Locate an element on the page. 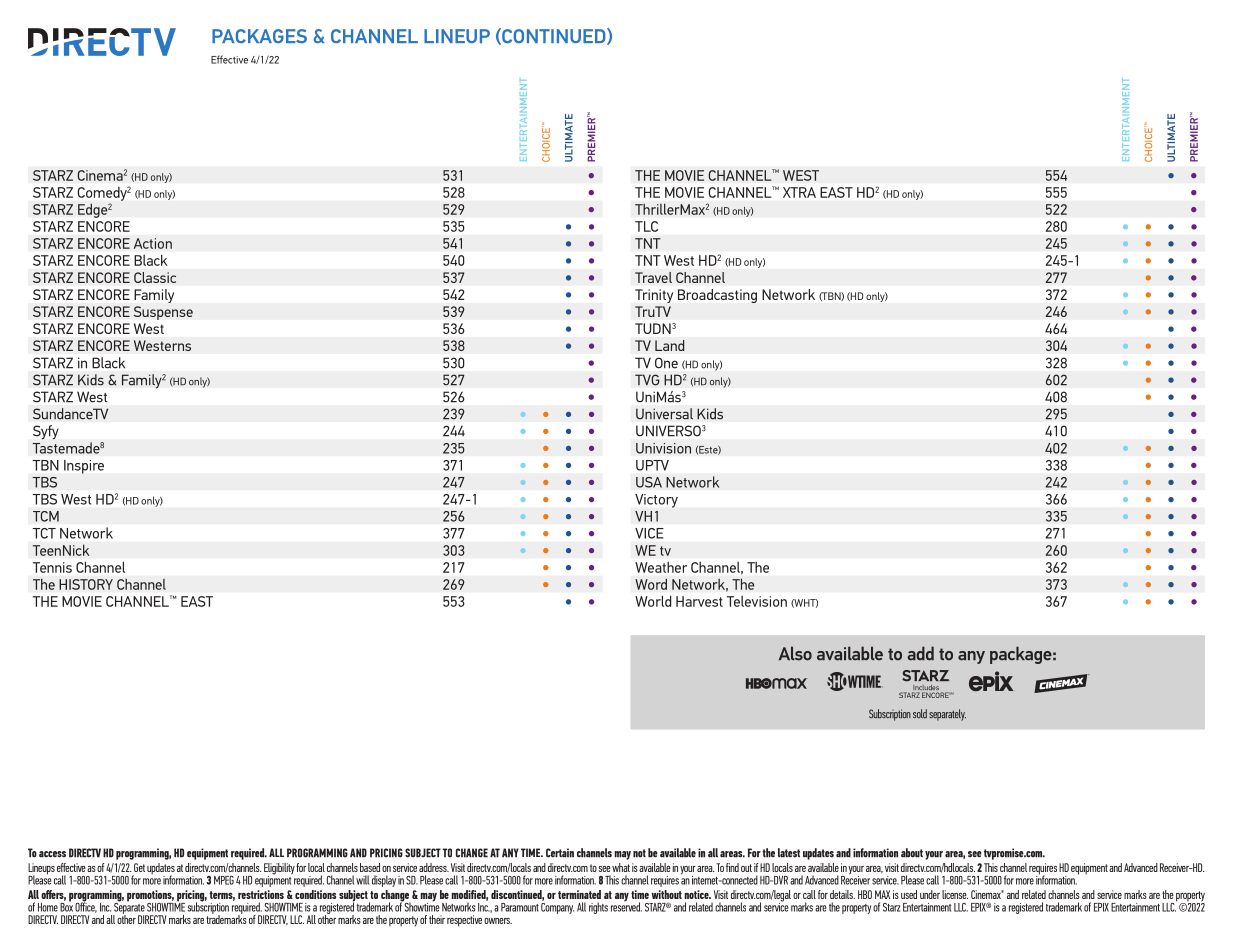  Get is located at coordinates (139, 867).
